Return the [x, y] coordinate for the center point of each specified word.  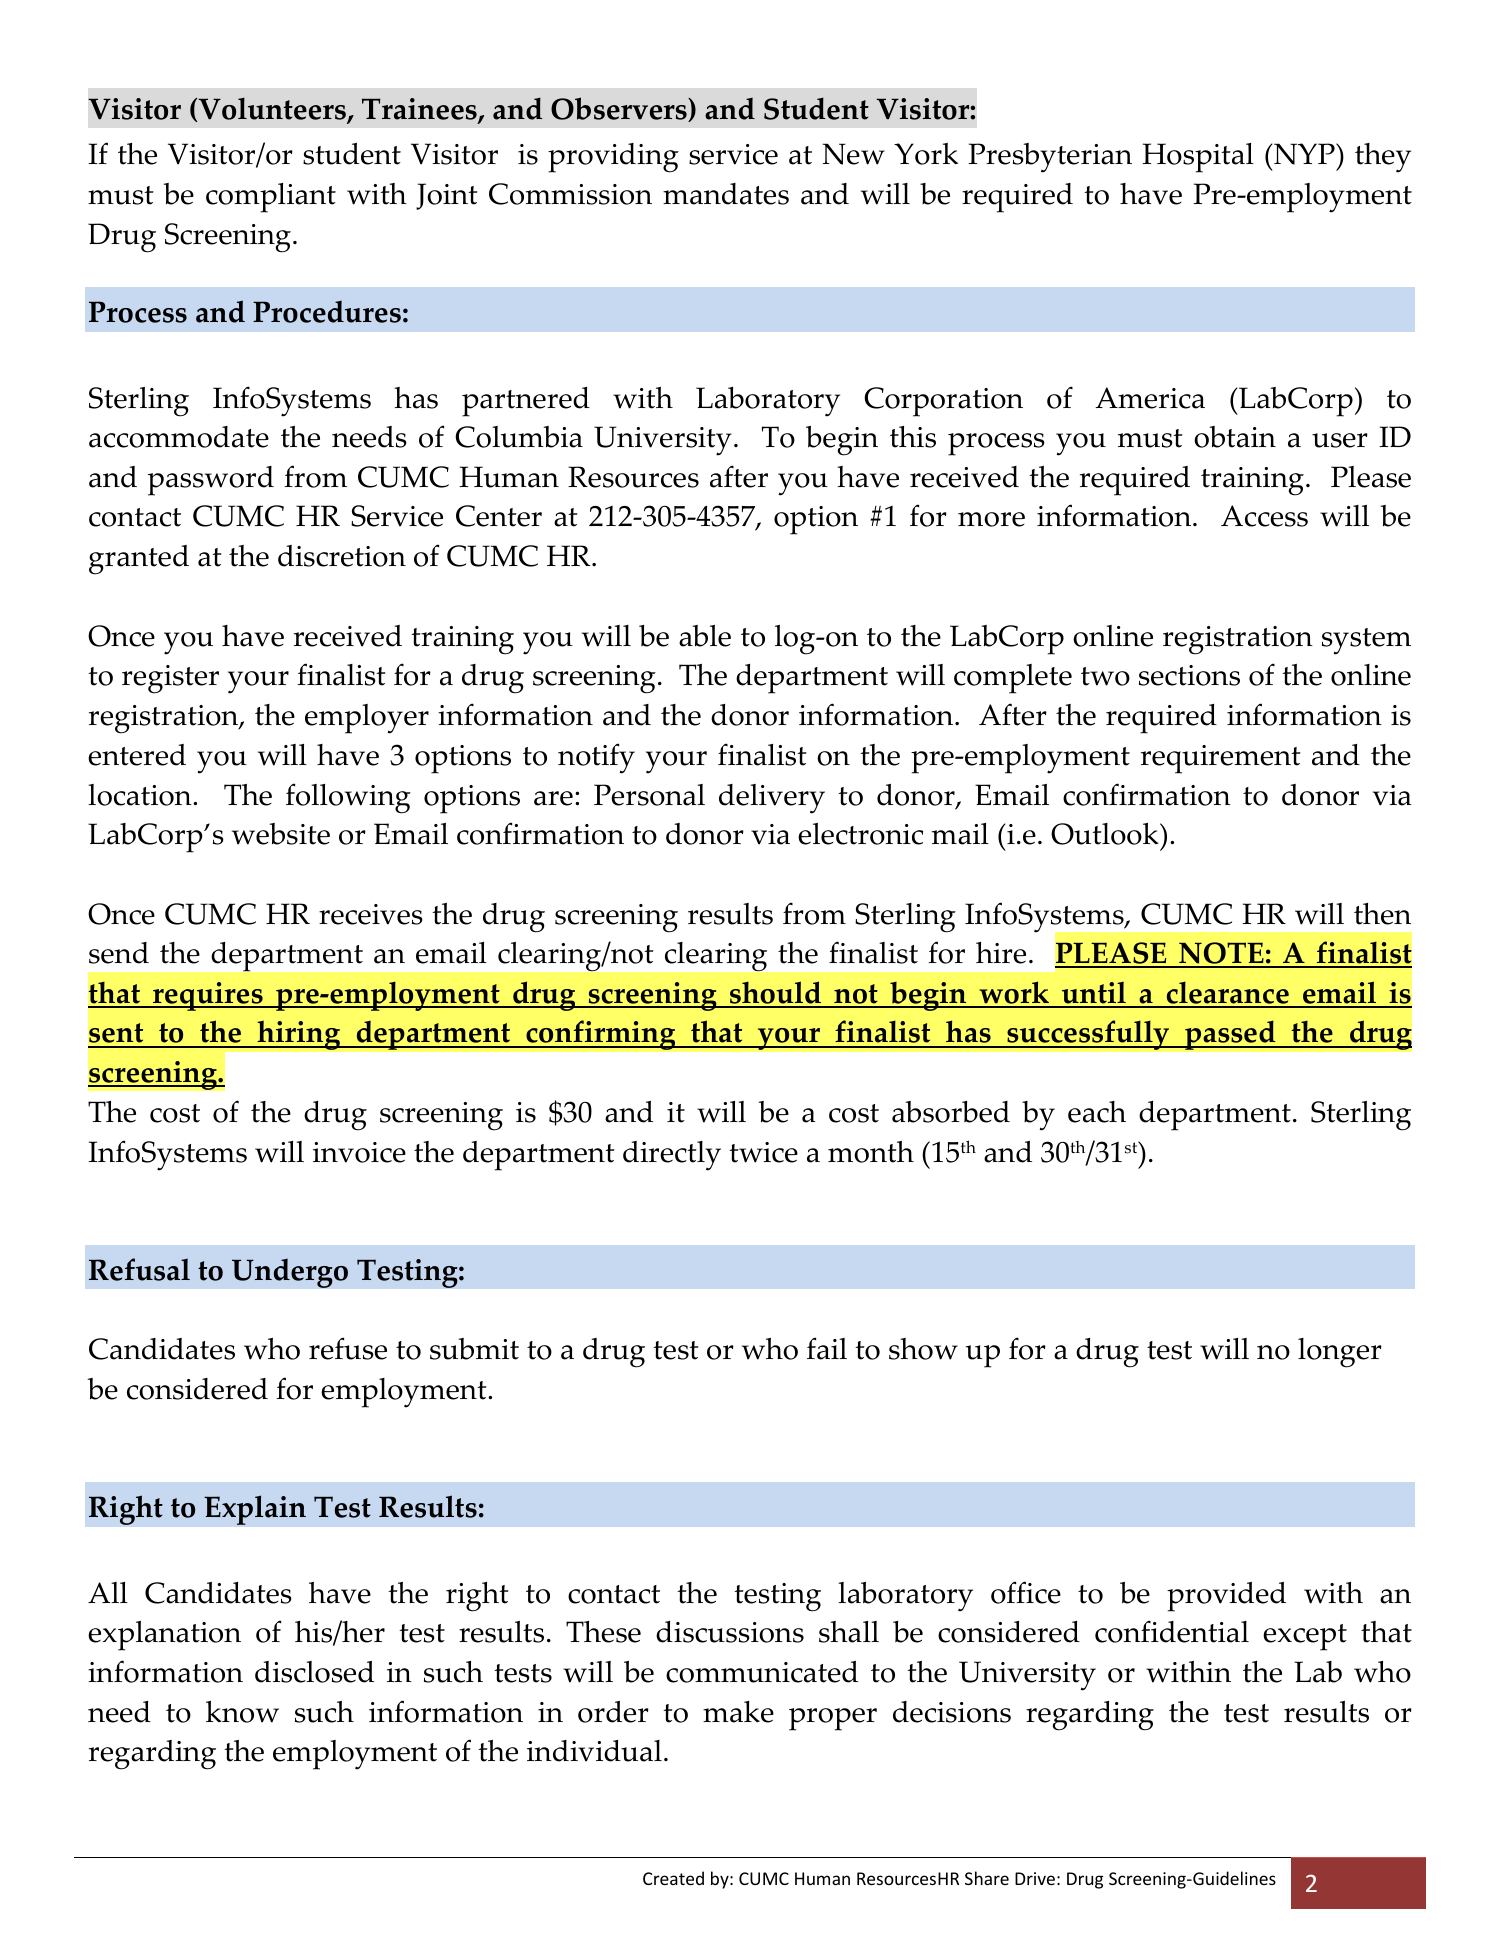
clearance [1227, 994]
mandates [726, 194]
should [776, 994]
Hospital [1198, 158]
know [242, 1712]
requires [208, 996]
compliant [271, 198]
